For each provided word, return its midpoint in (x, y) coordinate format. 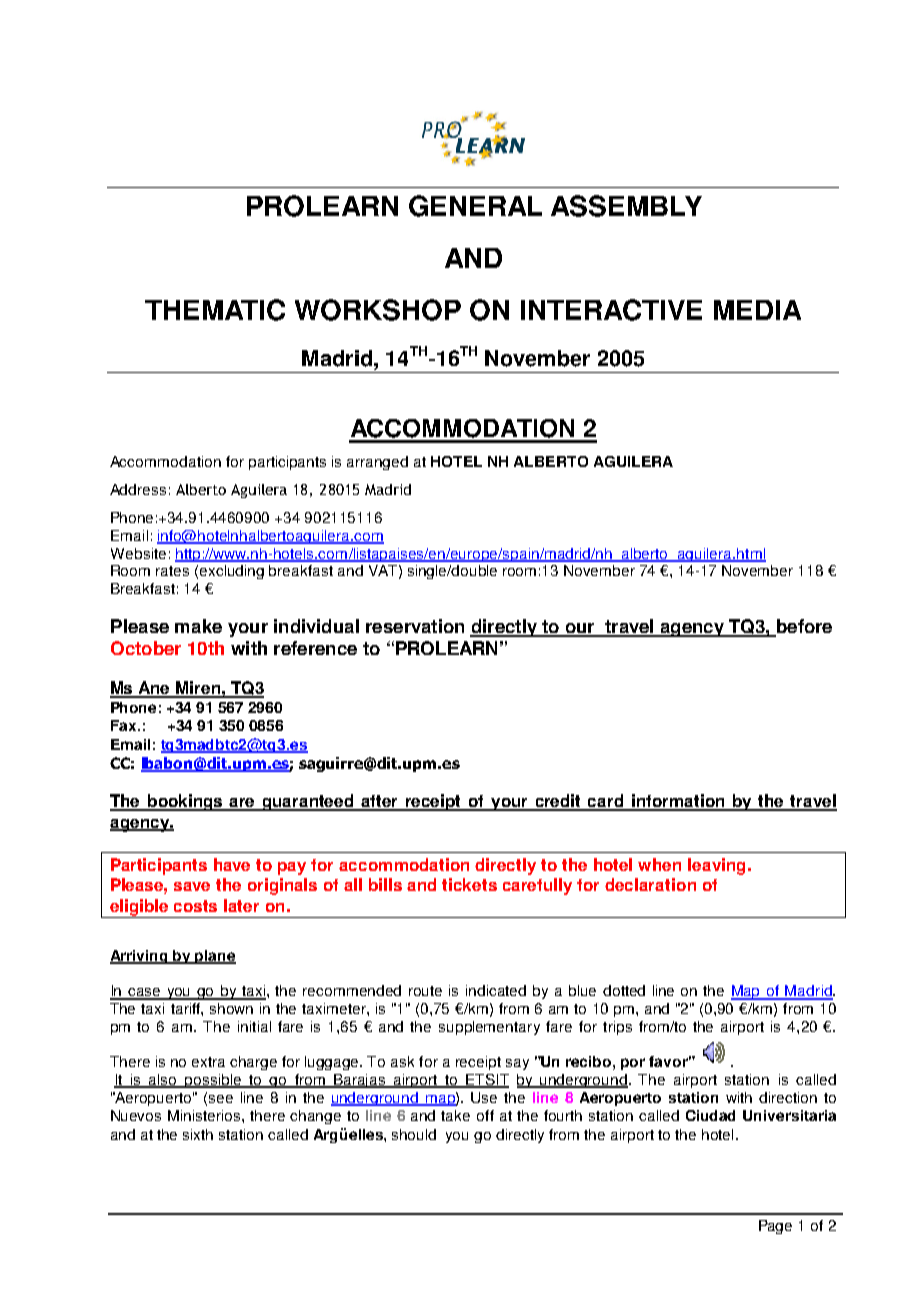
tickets (469, 884)
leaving (716, 866)
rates (172, 571)
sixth (198, 1134)
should (414, 1134)
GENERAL (475, 206)
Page (775, 1227)
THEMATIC (215, 310)
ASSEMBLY (626, 206)
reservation (415, 626)
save (192, 886)
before (803, 627)
